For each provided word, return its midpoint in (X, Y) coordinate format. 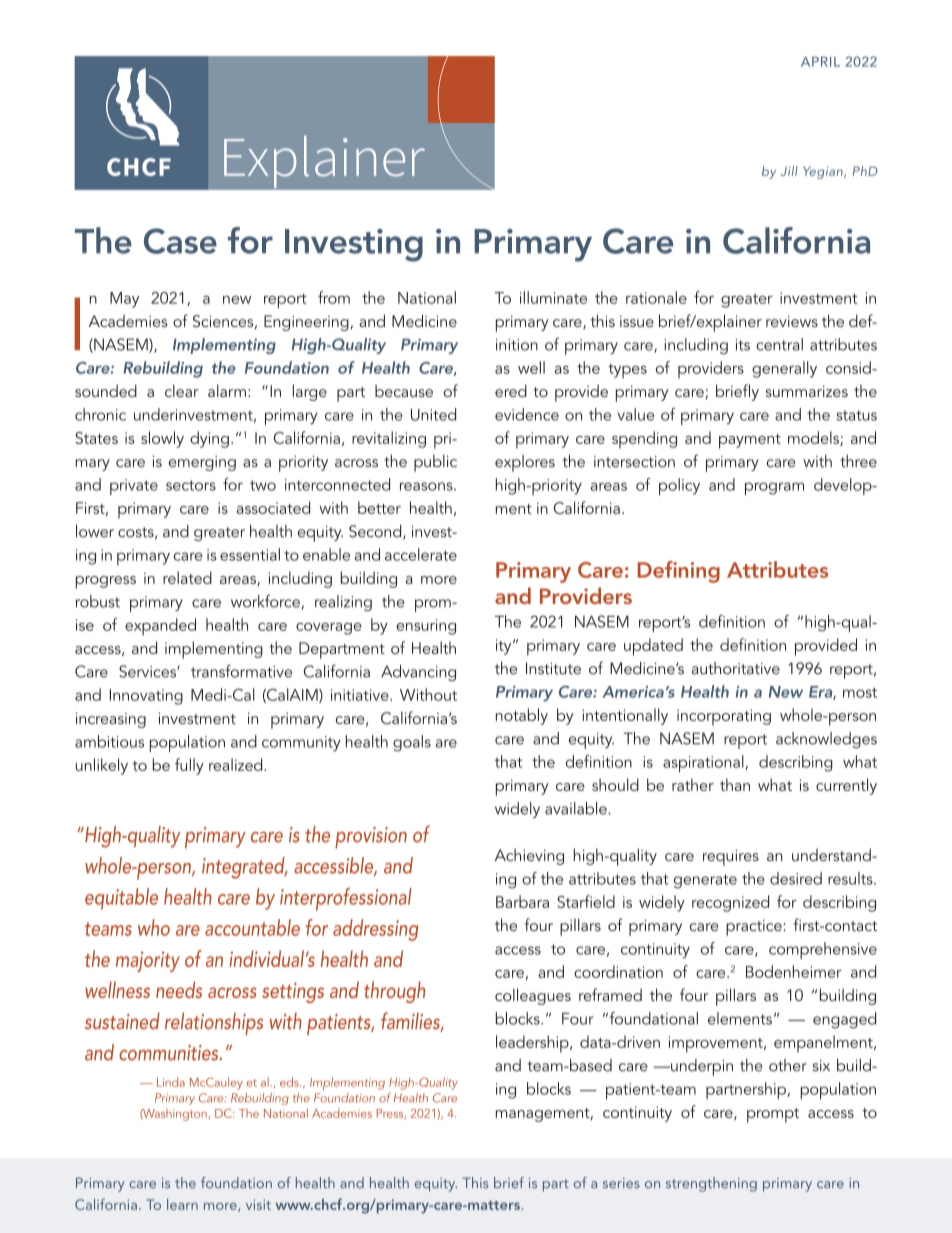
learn (182, 1204)
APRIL (820, 62)
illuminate (553, 297)
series (621, 1183)
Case (180, 241)
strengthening (711, 1184)
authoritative (736, 668)
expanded (160, 626)
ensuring (426, 627)
